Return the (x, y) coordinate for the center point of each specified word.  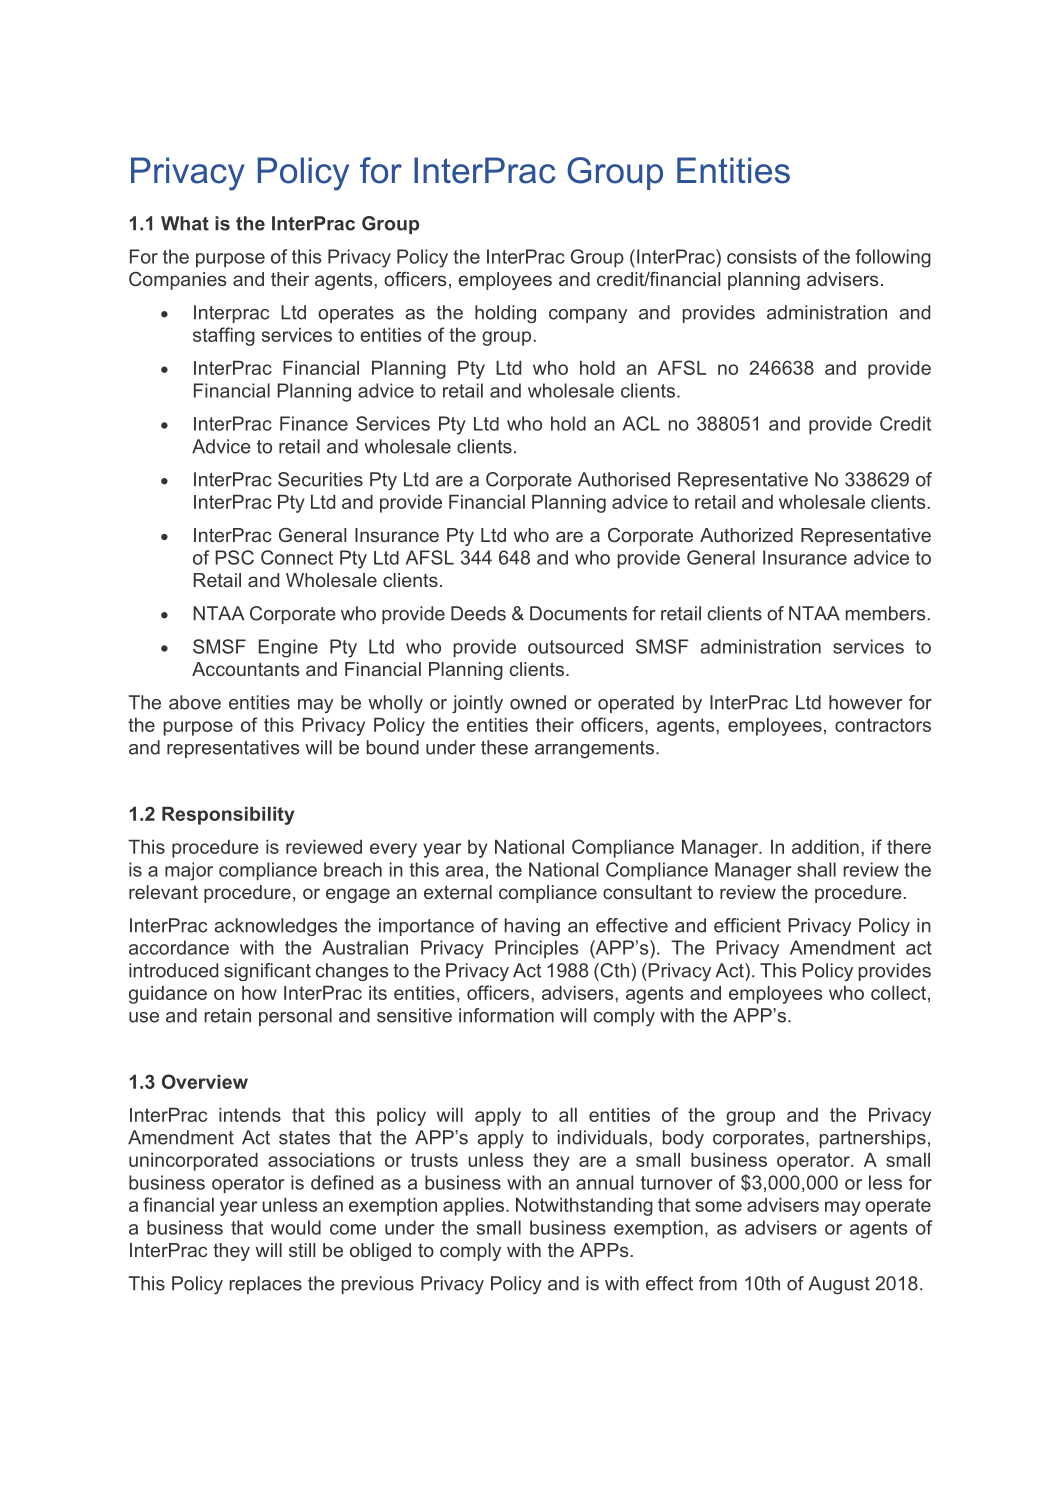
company (588, 316)
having (532, 927)
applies (475, 1207)
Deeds (478, 613)
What (185, 223)
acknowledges (275, 927)
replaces (266, 1285)
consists (762, 256)
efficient (747, 925)
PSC (235, 557)
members (885, 613)
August (839, 1285)
